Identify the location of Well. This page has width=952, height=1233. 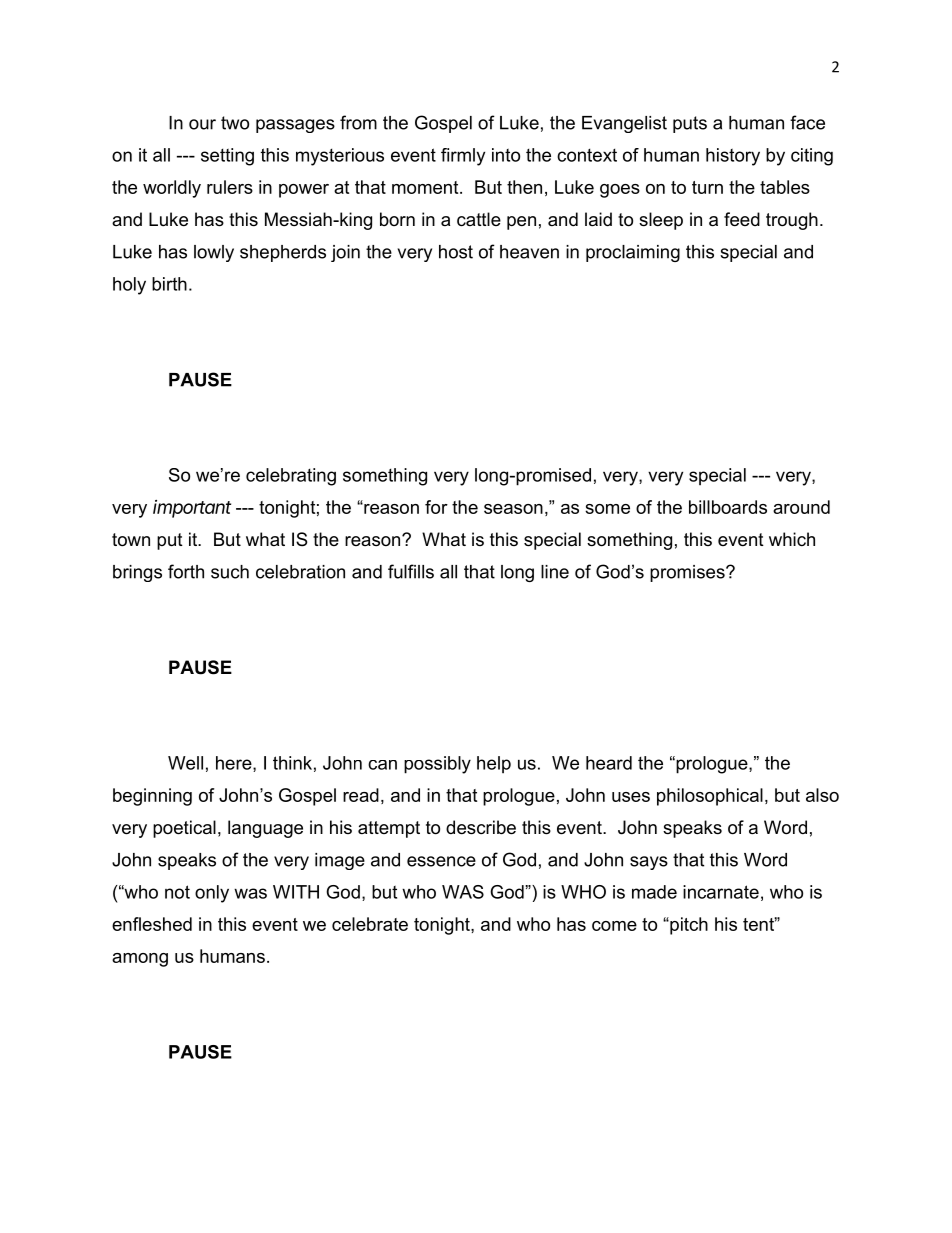
(185, 763).
